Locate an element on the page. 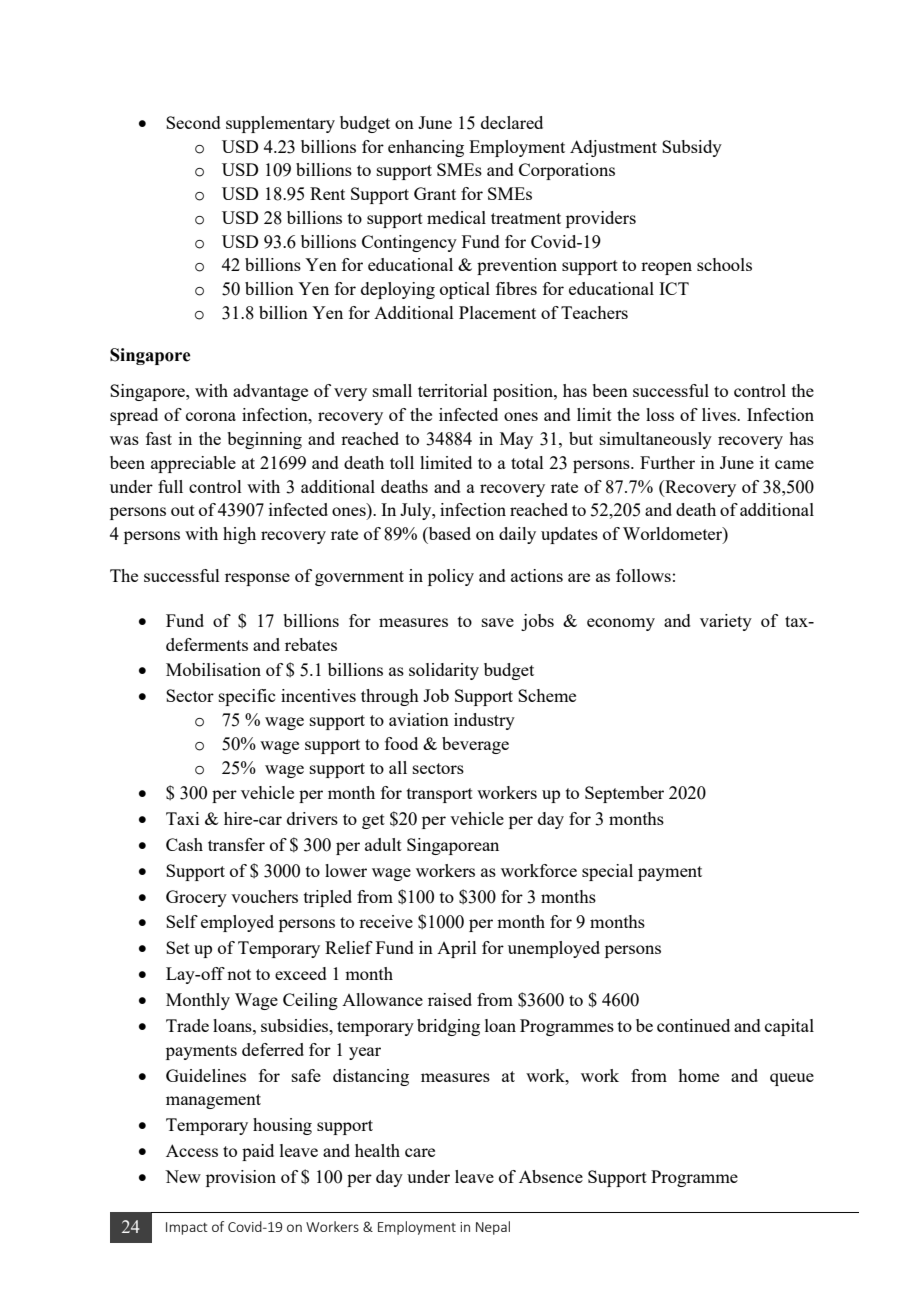  Second is located at coordinates (193, 122).
